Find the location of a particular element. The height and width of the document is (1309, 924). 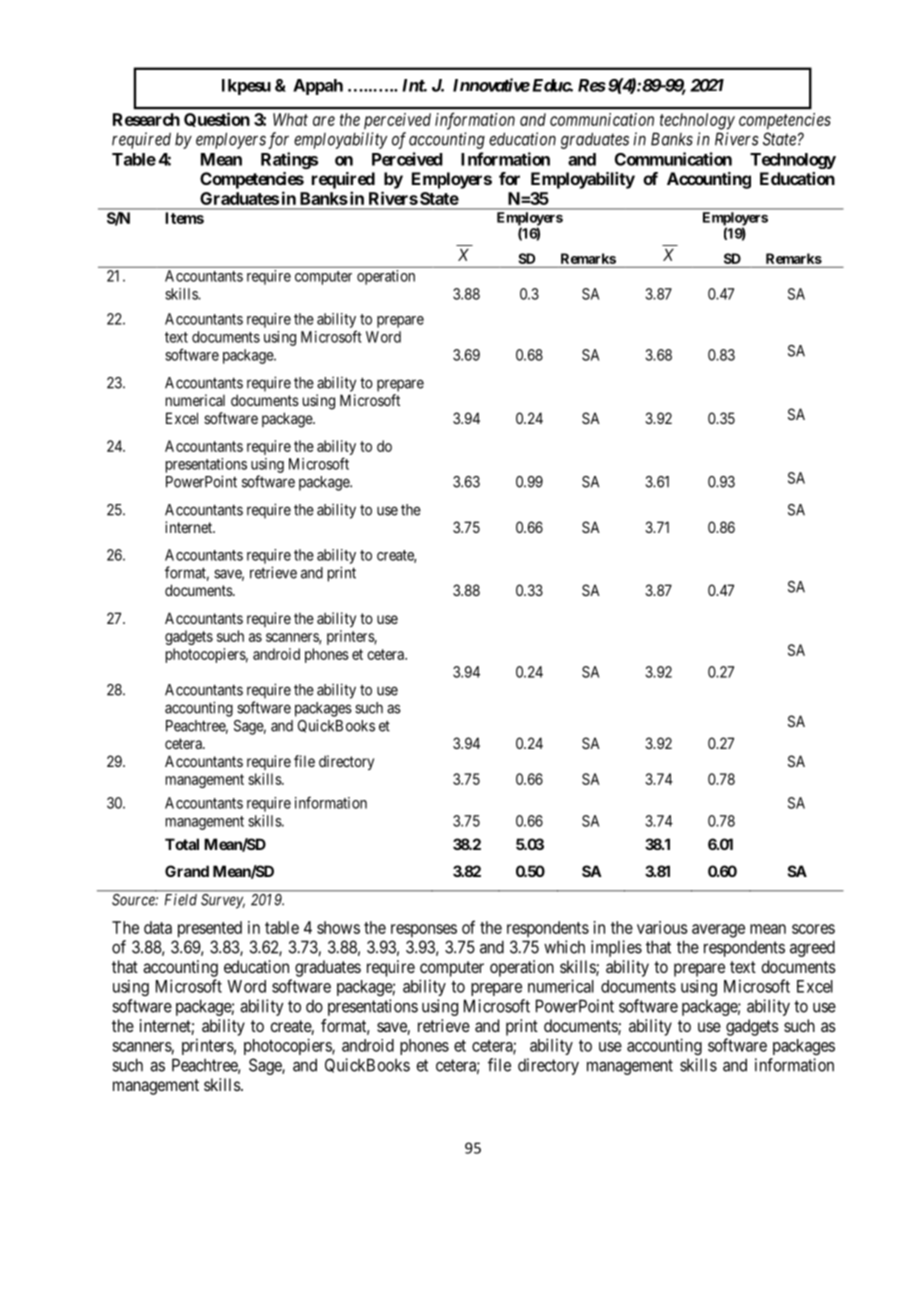

Total is located at coordinates (182, 844).
